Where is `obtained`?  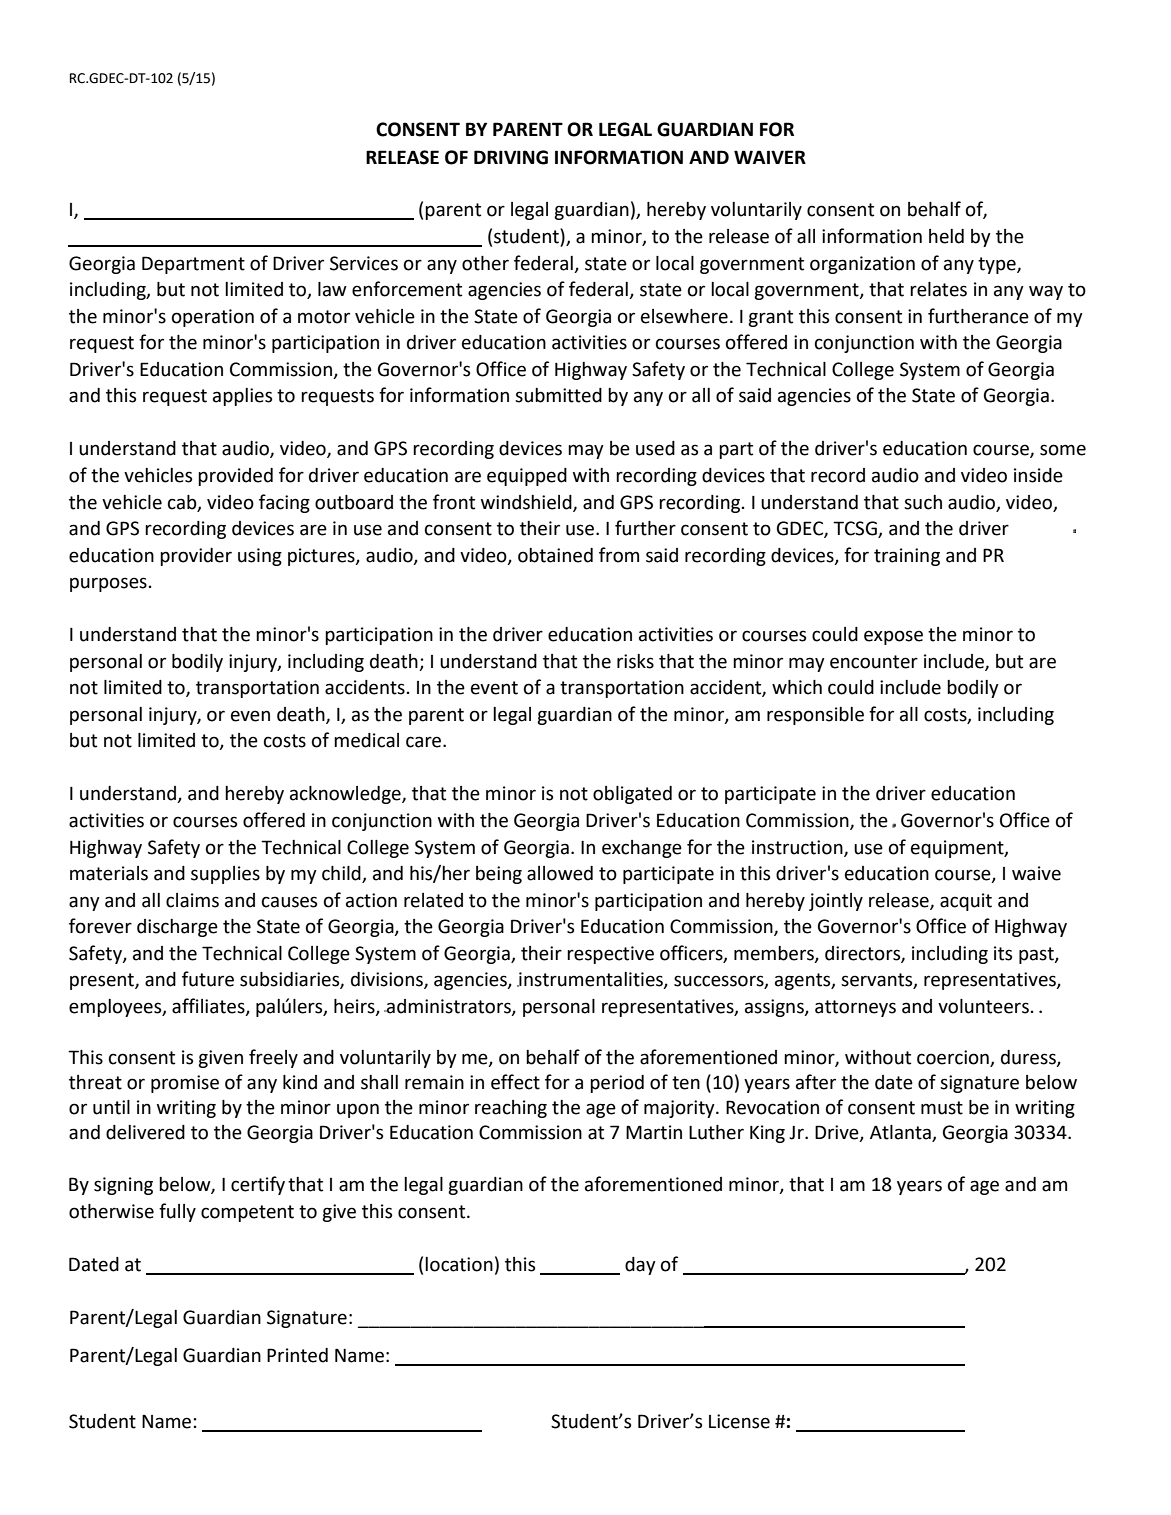
obtained is located at coordinates (555, 555).
